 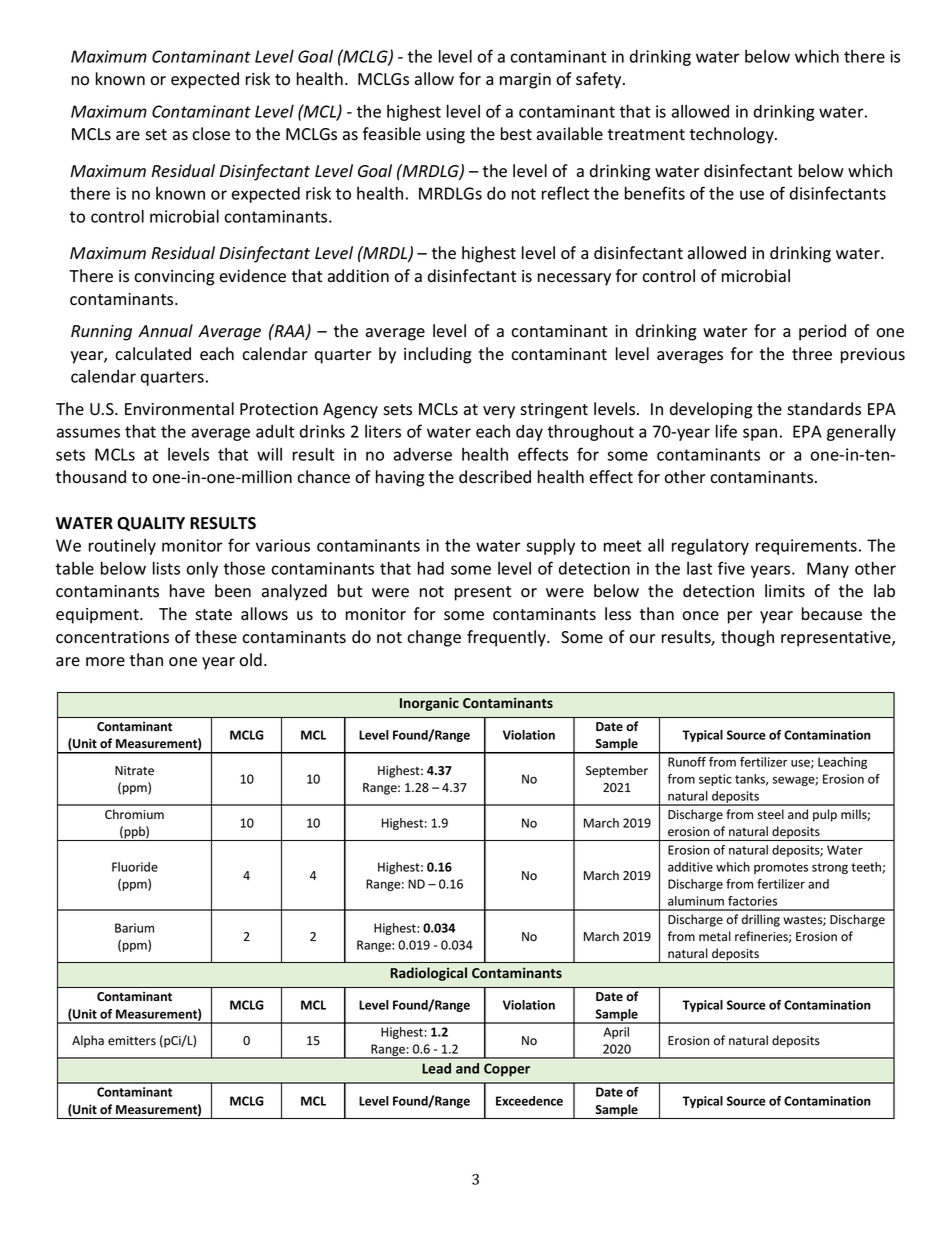 I want to click on septic, so click(x=715, y=780).
